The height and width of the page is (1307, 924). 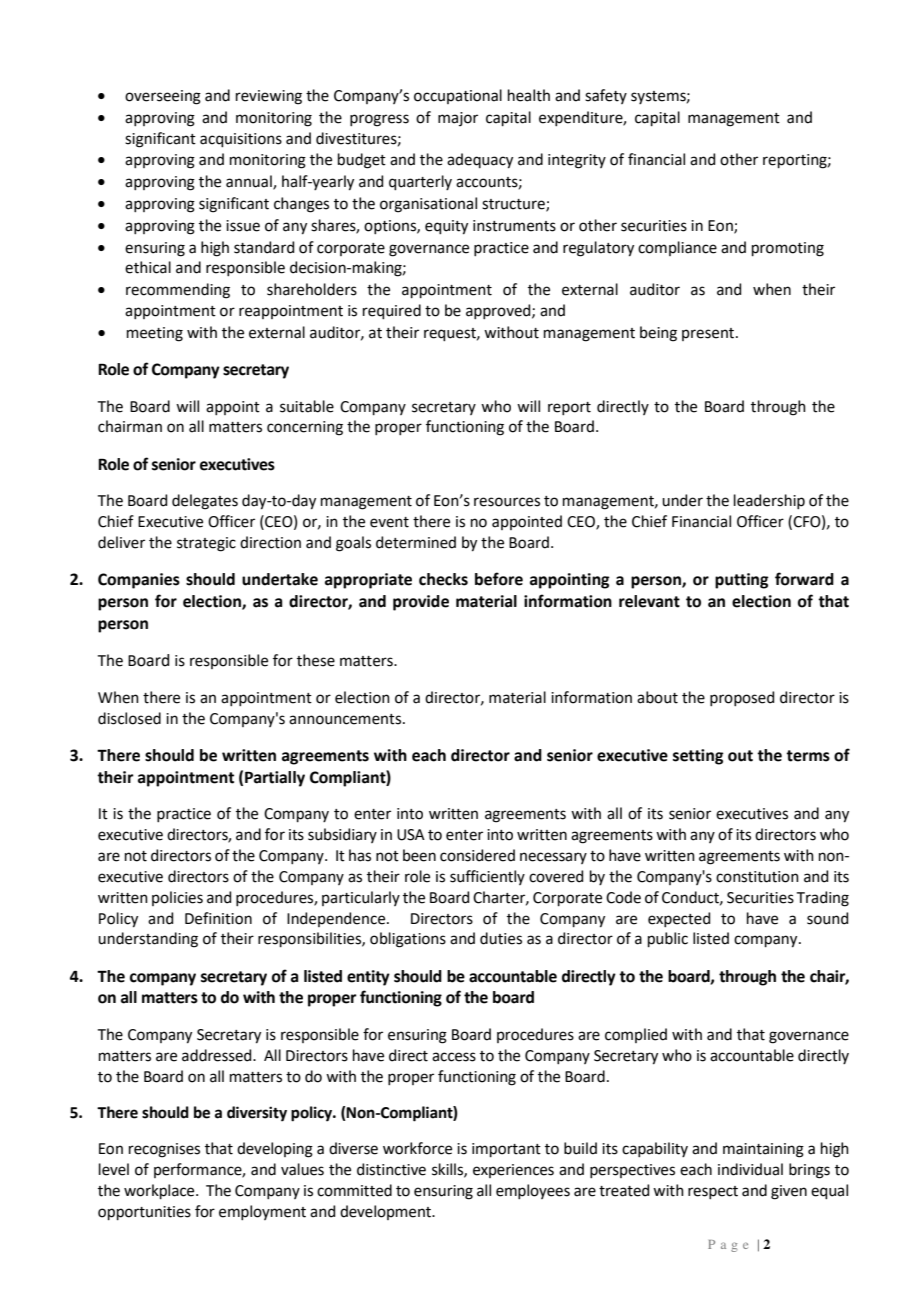 I want to click on safety, so click(x=606, y=96).
